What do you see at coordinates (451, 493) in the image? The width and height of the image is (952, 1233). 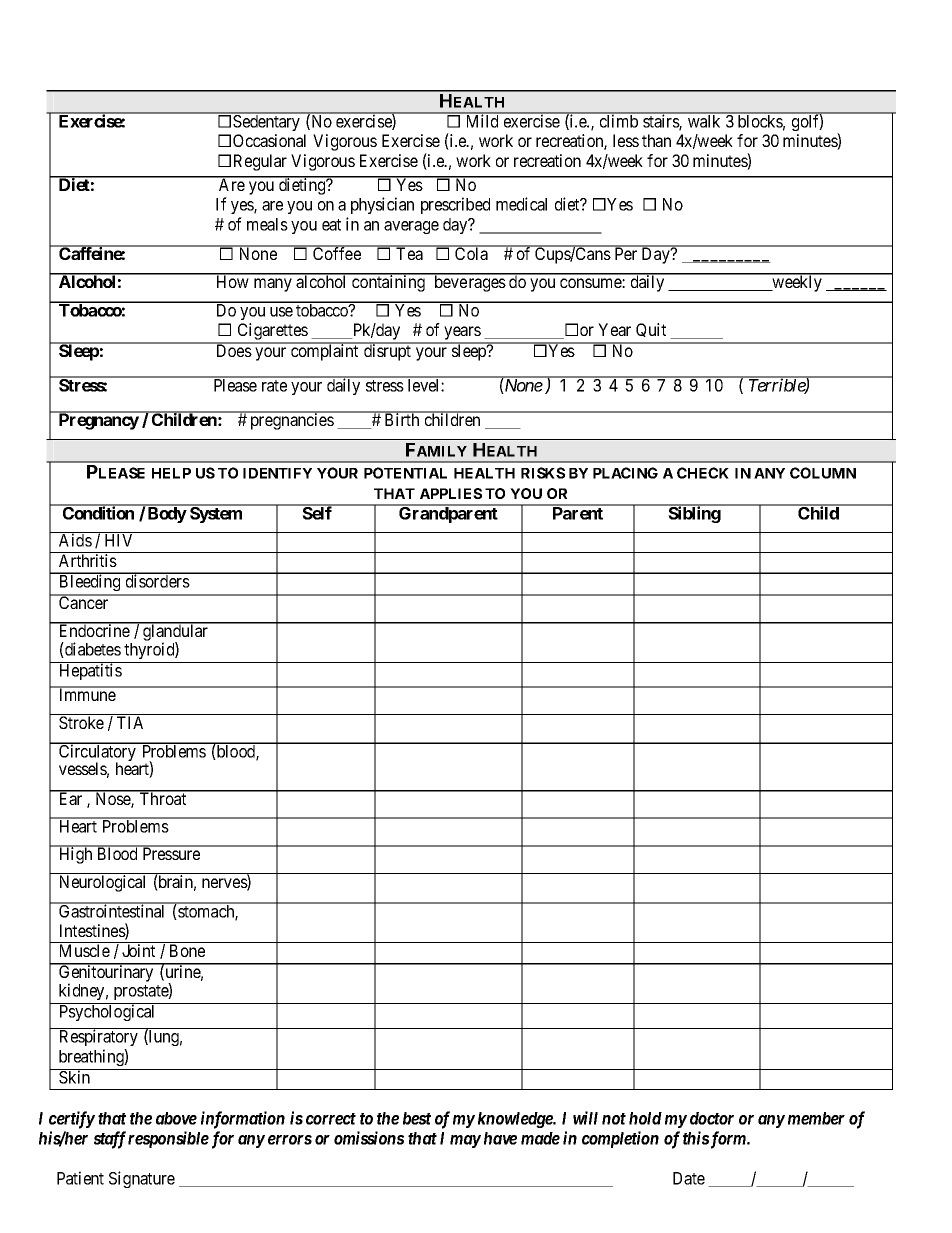 I see `APPLIES` at bounding box center [451, 493].
